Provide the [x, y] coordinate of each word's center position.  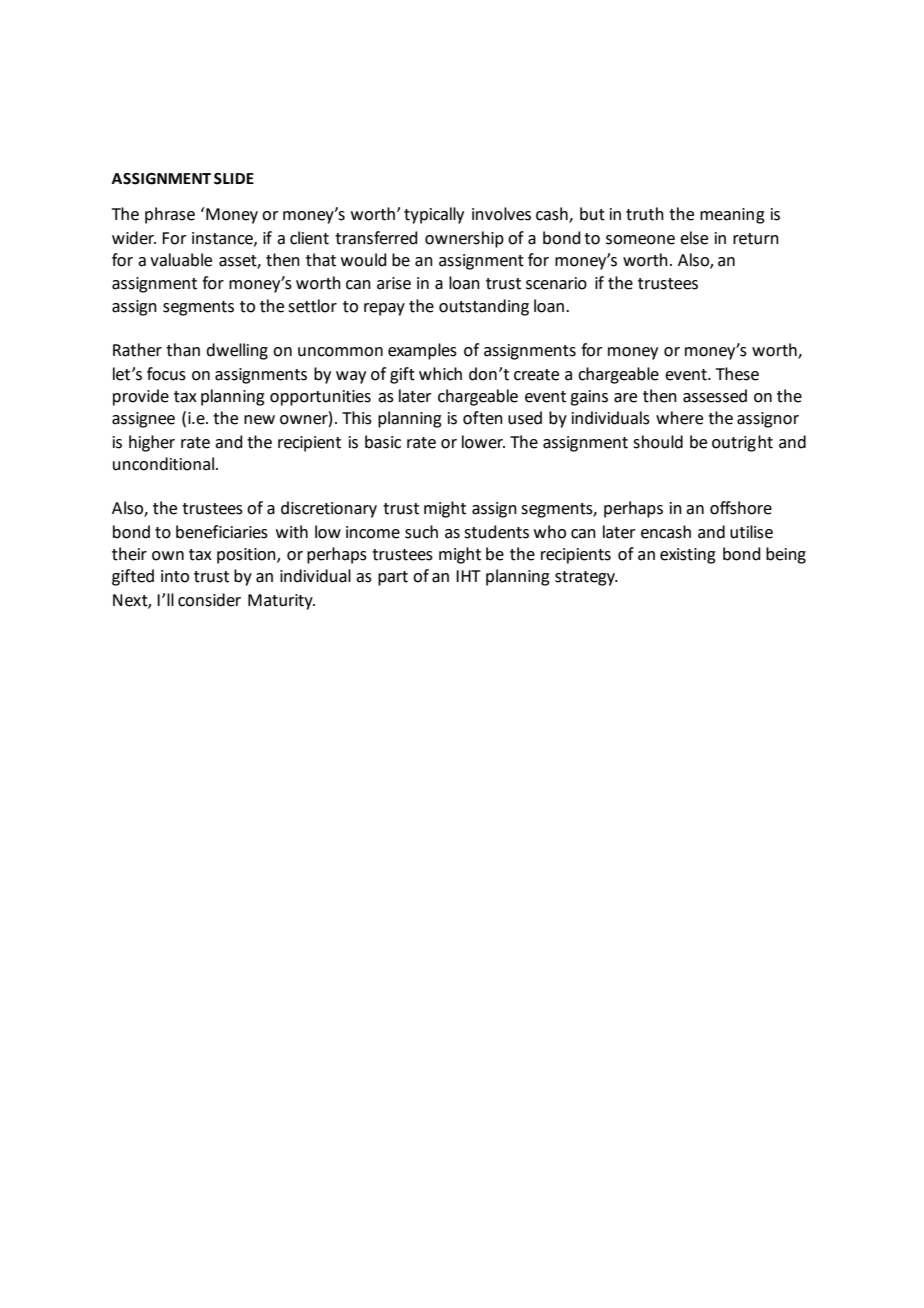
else [694, 238]
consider [209, 600]
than [183, 350]
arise [394, 283]
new [259, 420]
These [737, 374]
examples [422, 351]
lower [483, 442]
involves [501, 214]
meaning [732, 216]
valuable [181, 260]
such [421, 532]
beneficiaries [222, 532]
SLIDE [234, 179]
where [679, 418]
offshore [741, 508]
